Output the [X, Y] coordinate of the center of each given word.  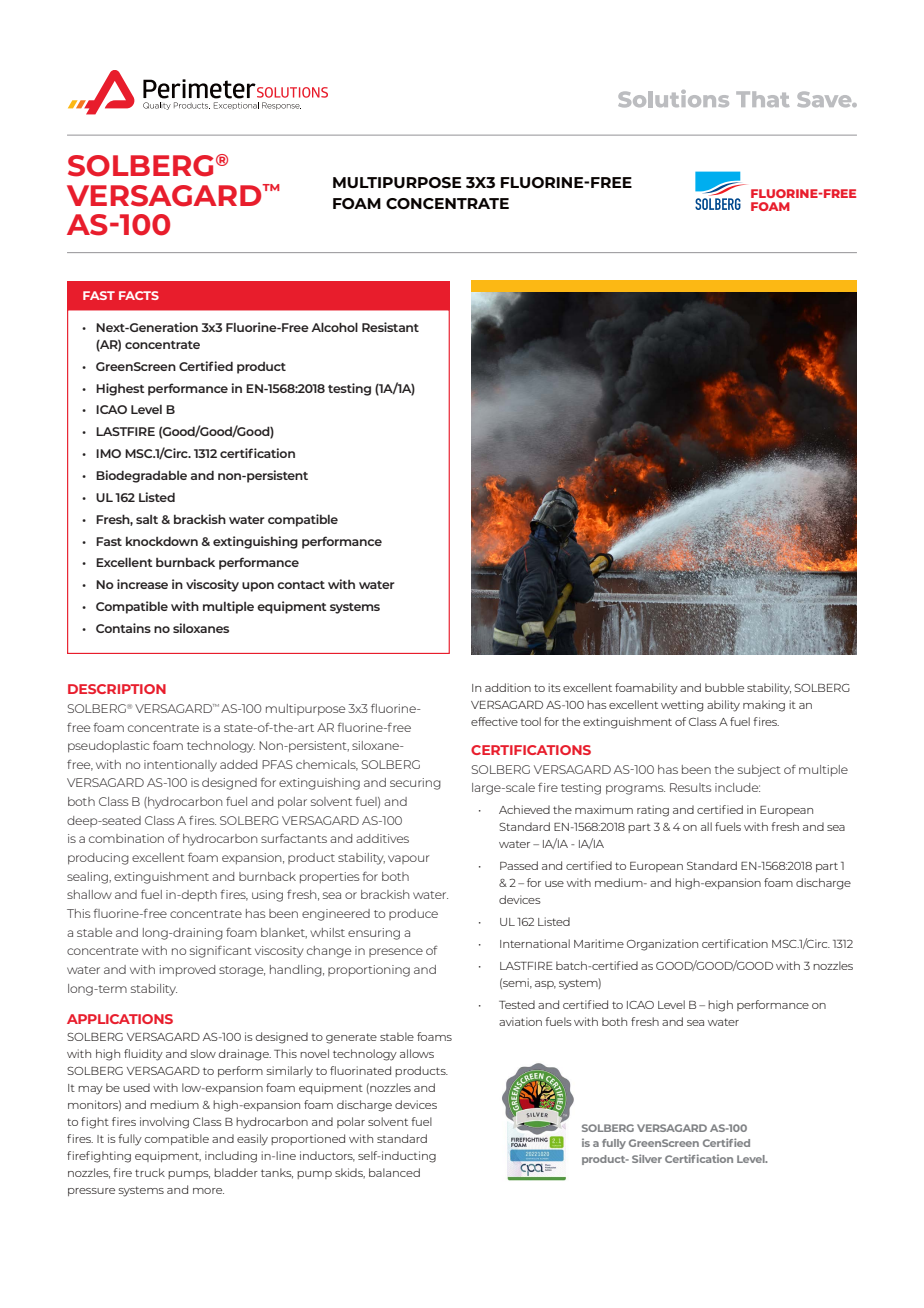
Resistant [390, 327]
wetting [682, 706]
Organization [662, 945]
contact [301, 585]
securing [415, 784]
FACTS [139, 295]
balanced [394, 1172]
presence [396, 952]
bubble [724, 687]
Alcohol [334, 327]
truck [150, 1172]
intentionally [180, 766]
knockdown [162, 541]
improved [187, 971]
